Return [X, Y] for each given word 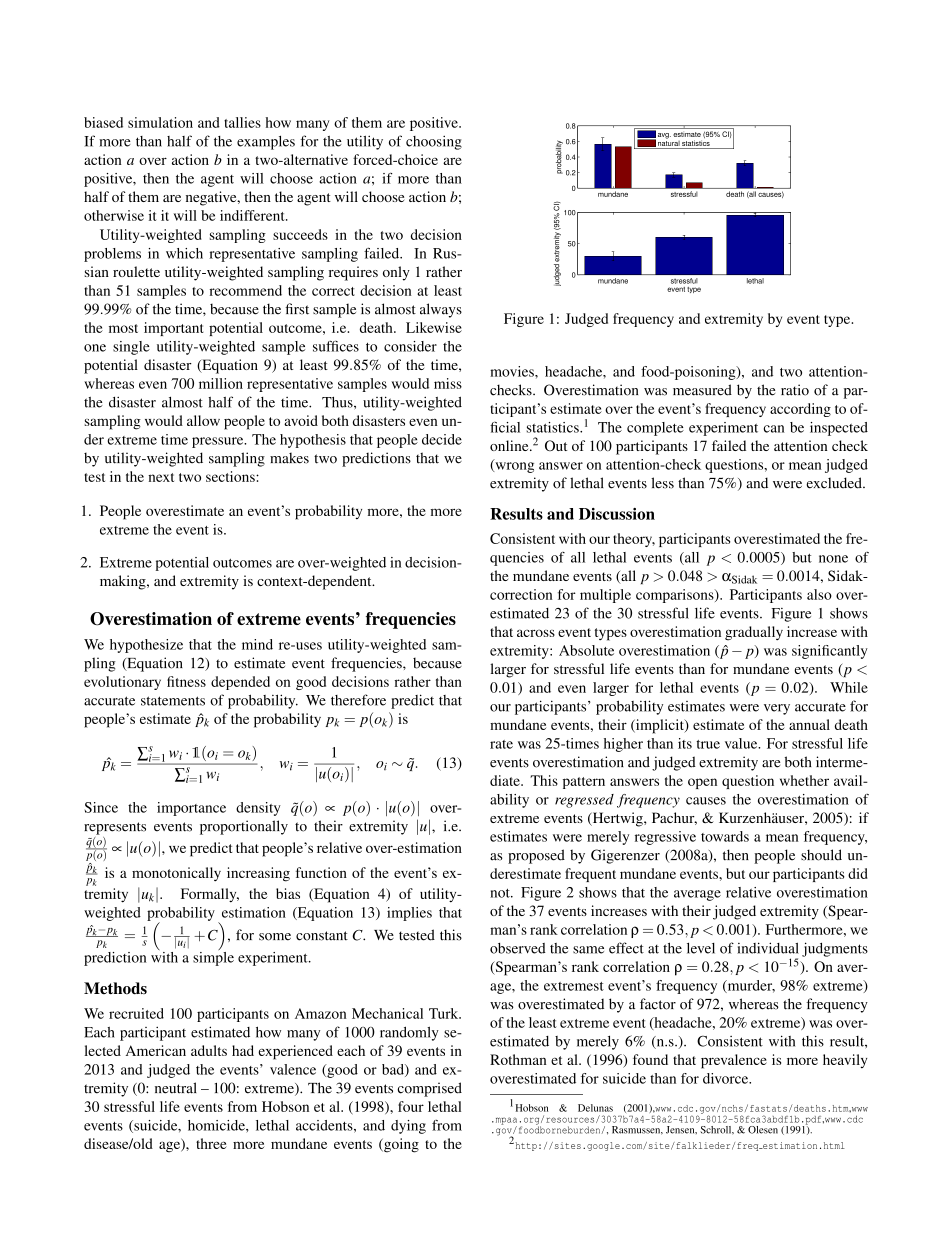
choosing [434, 142]
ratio [795, 390]
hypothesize [146, 646]
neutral [176, 1088]
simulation [160, 122]
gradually [754, 633]
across [536, 633]
